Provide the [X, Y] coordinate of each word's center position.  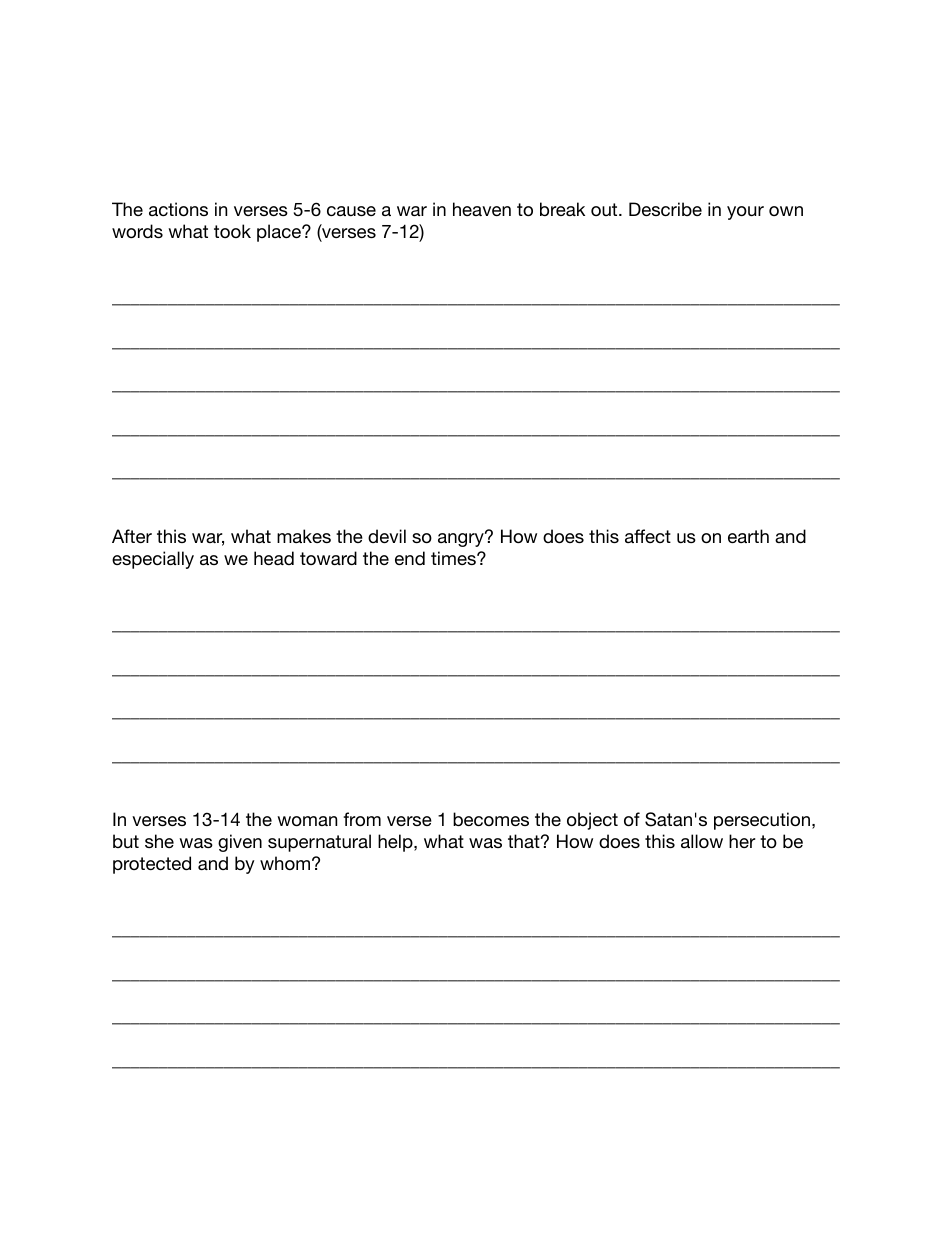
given [240, 843]
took [232, 231]
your [745, 213]
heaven [482, 209]
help [396, 843]
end [410, 558]
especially [153, 560]
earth [748, 536]
